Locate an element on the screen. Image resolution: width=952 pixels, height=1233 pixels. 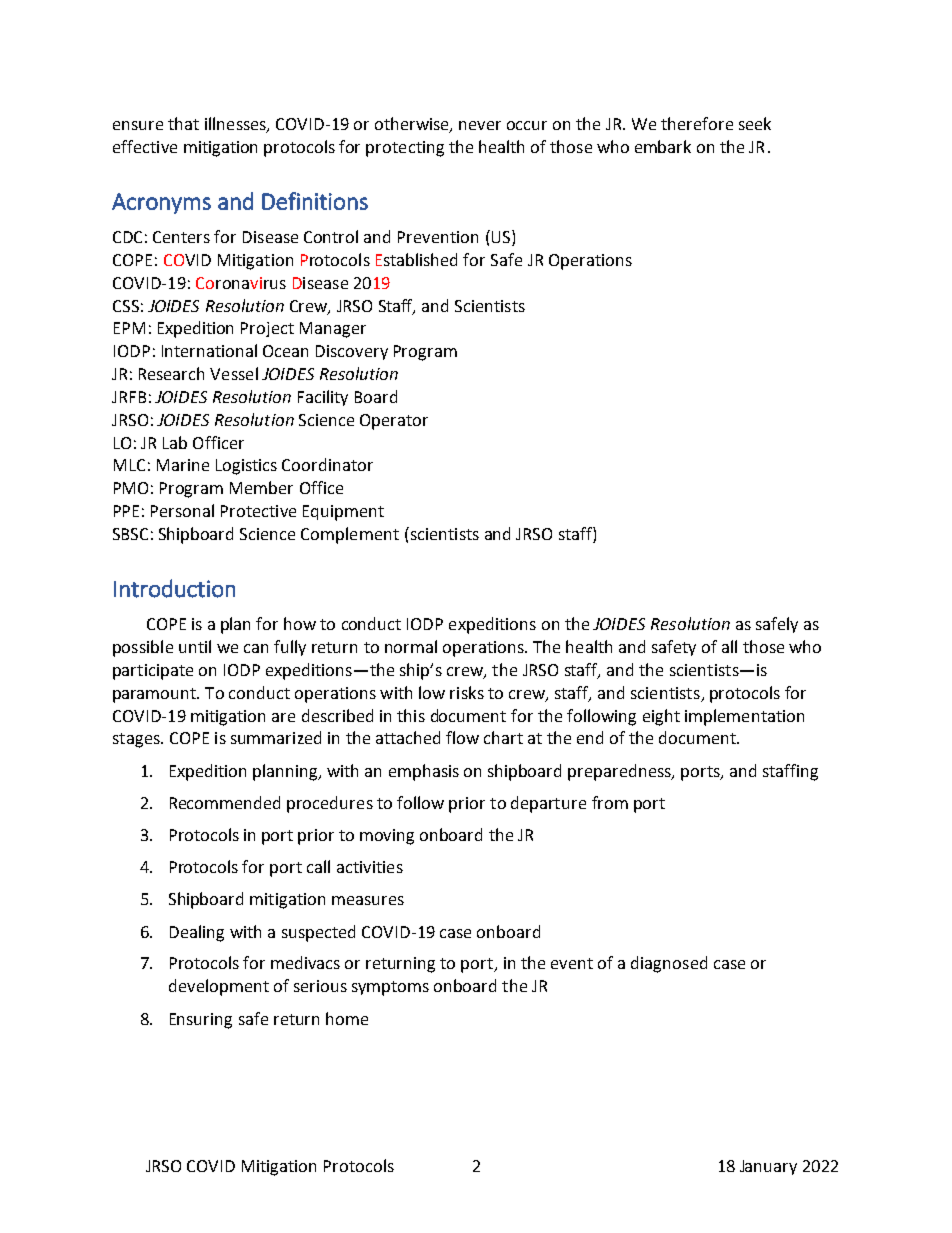
until is located at coordinates (195, 646).
